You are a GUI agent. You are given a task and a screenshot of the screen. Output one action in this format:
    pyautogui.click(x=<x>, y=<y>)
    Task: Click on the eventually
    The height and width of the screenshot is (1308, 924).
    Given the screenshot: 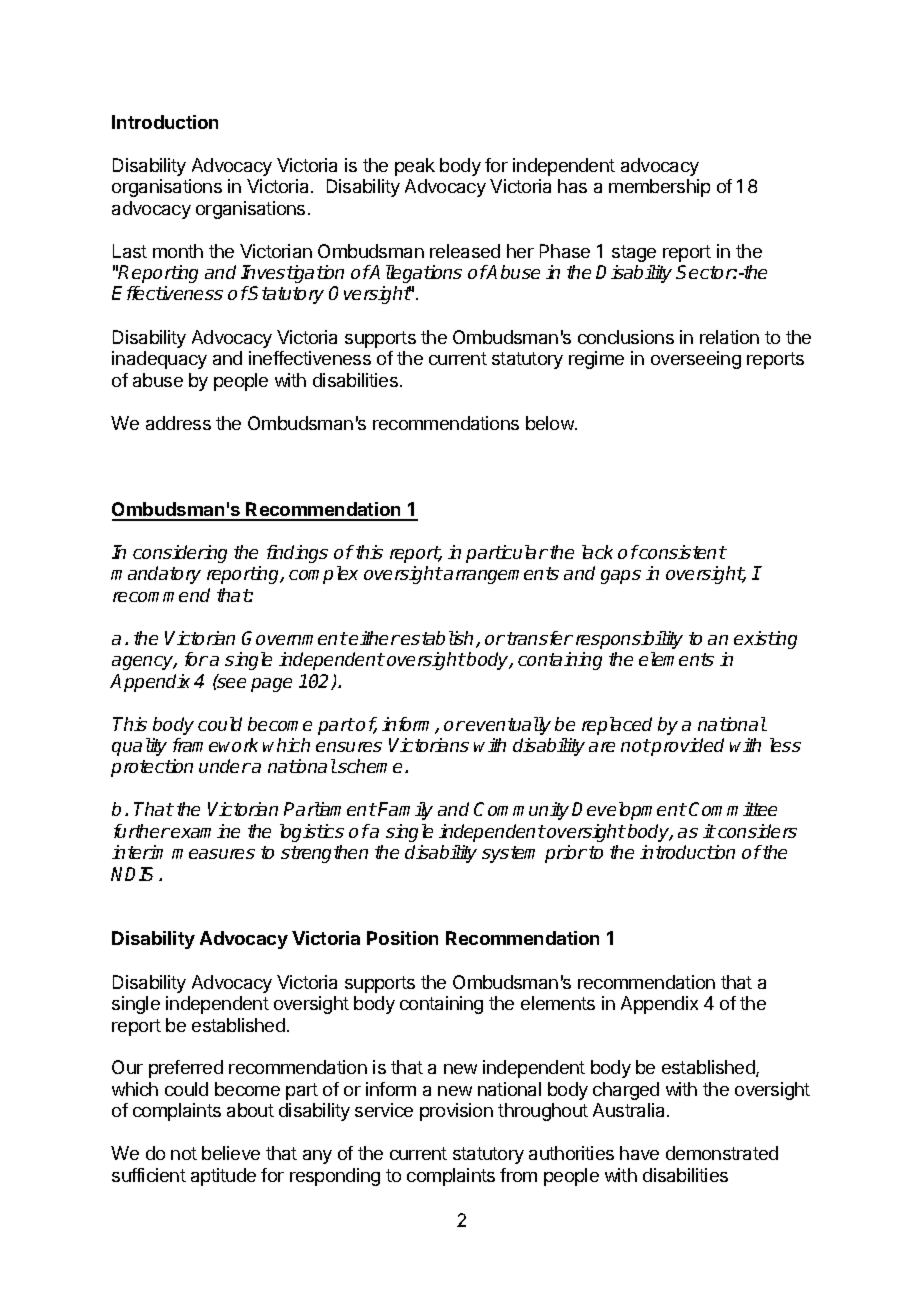 What is the action you would take?
    pyautogui.click(x=508, y=726)
